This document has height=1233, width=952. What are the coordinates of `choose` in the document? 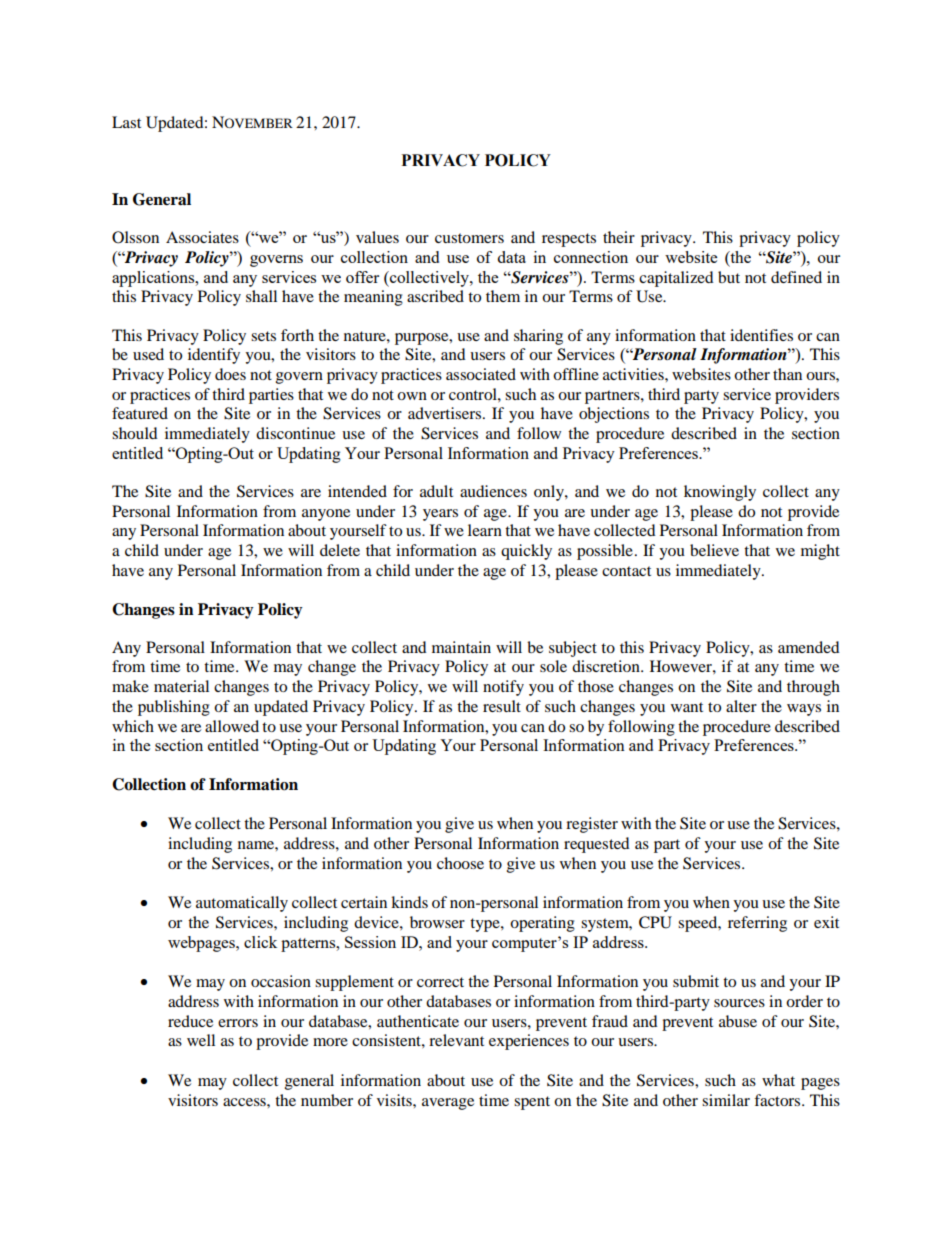 It's located at (460, 863).
